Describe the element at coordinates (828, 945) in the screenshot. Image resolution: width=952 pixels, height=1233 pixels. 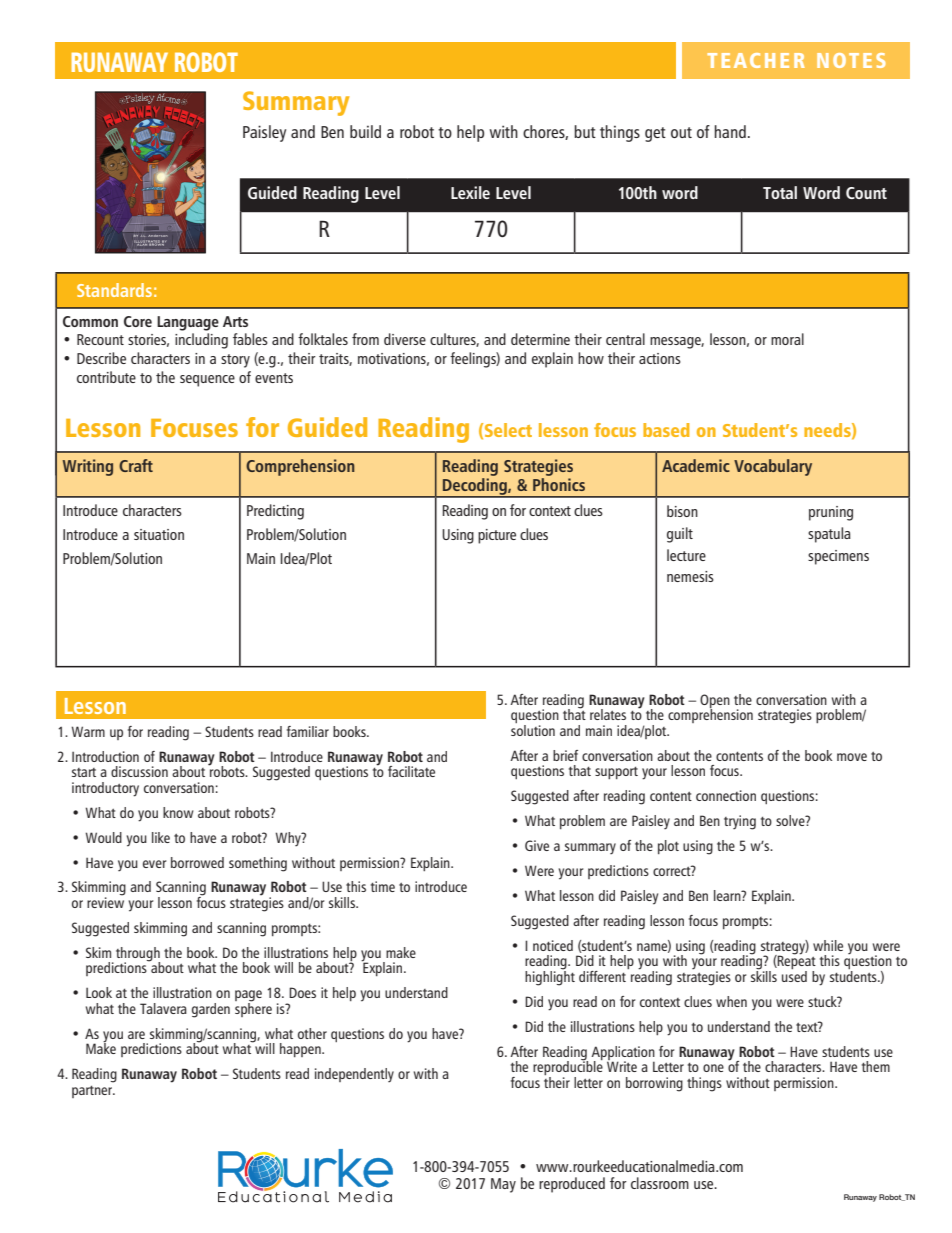
I see `while` at that location.
